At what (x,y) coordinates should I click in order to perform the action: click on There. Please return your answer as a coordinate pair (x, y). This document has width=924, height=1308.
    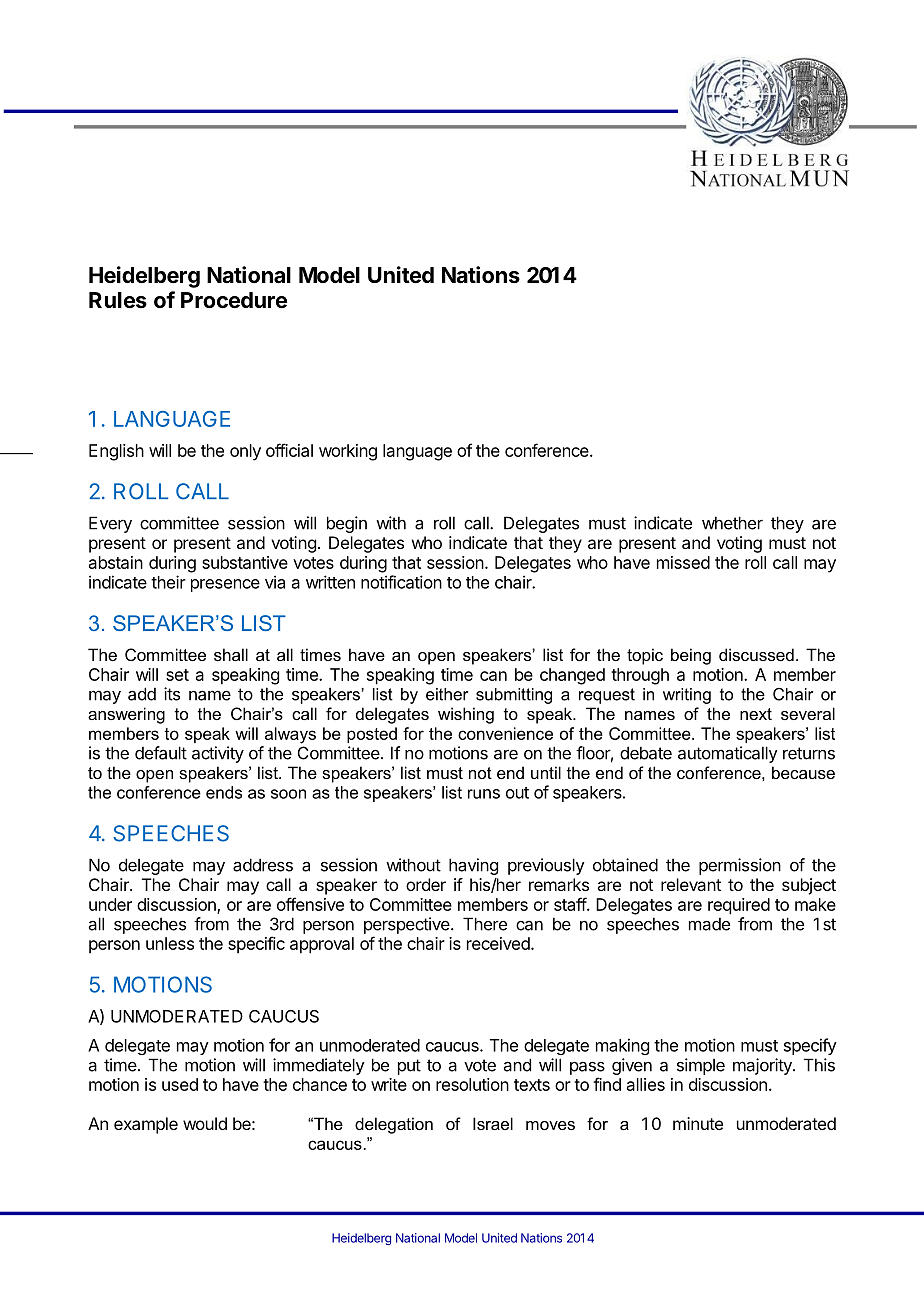
    Looking at the image, I should click on (485, 924).
